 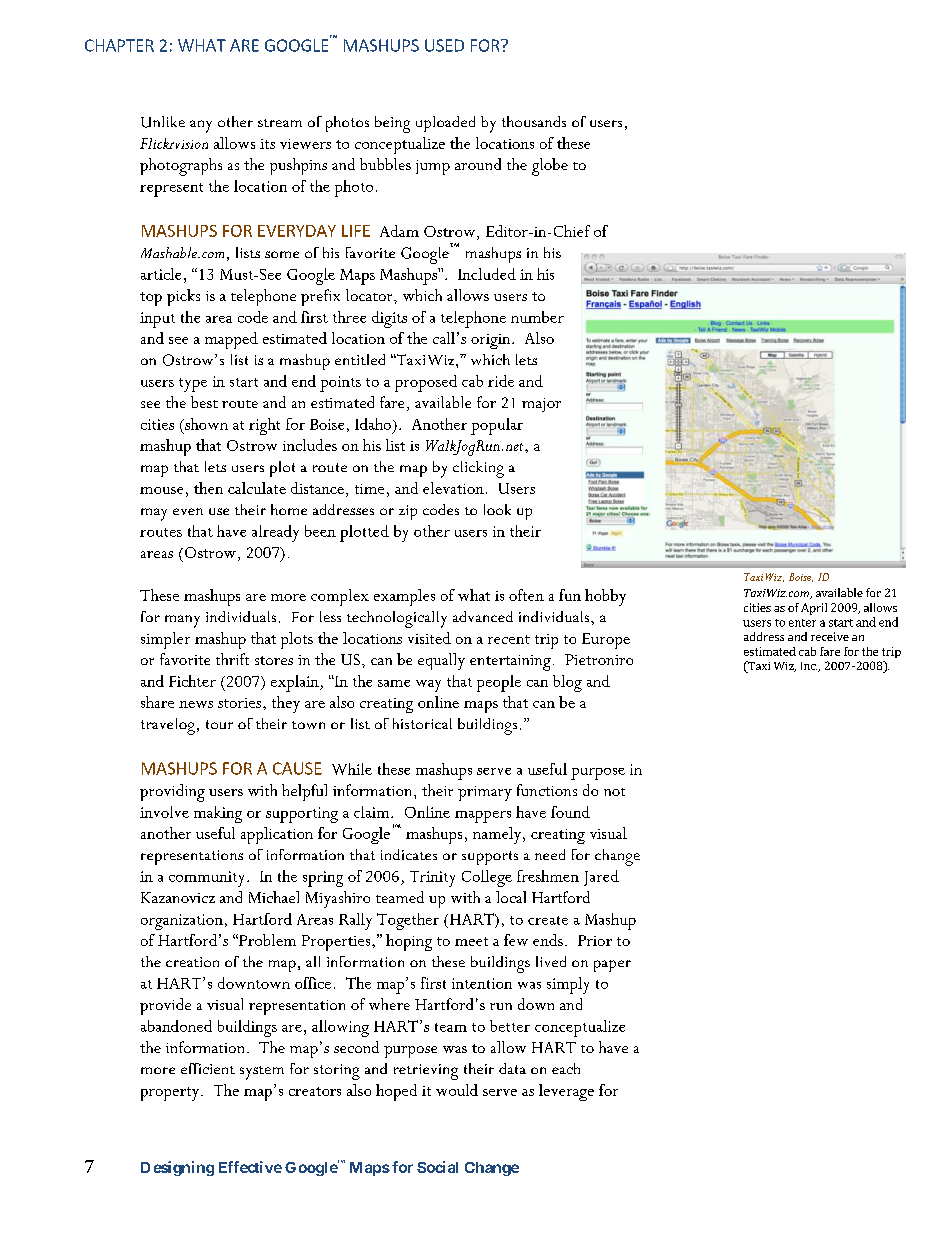 I want to click on thousands, so click(x=534, y=121).
